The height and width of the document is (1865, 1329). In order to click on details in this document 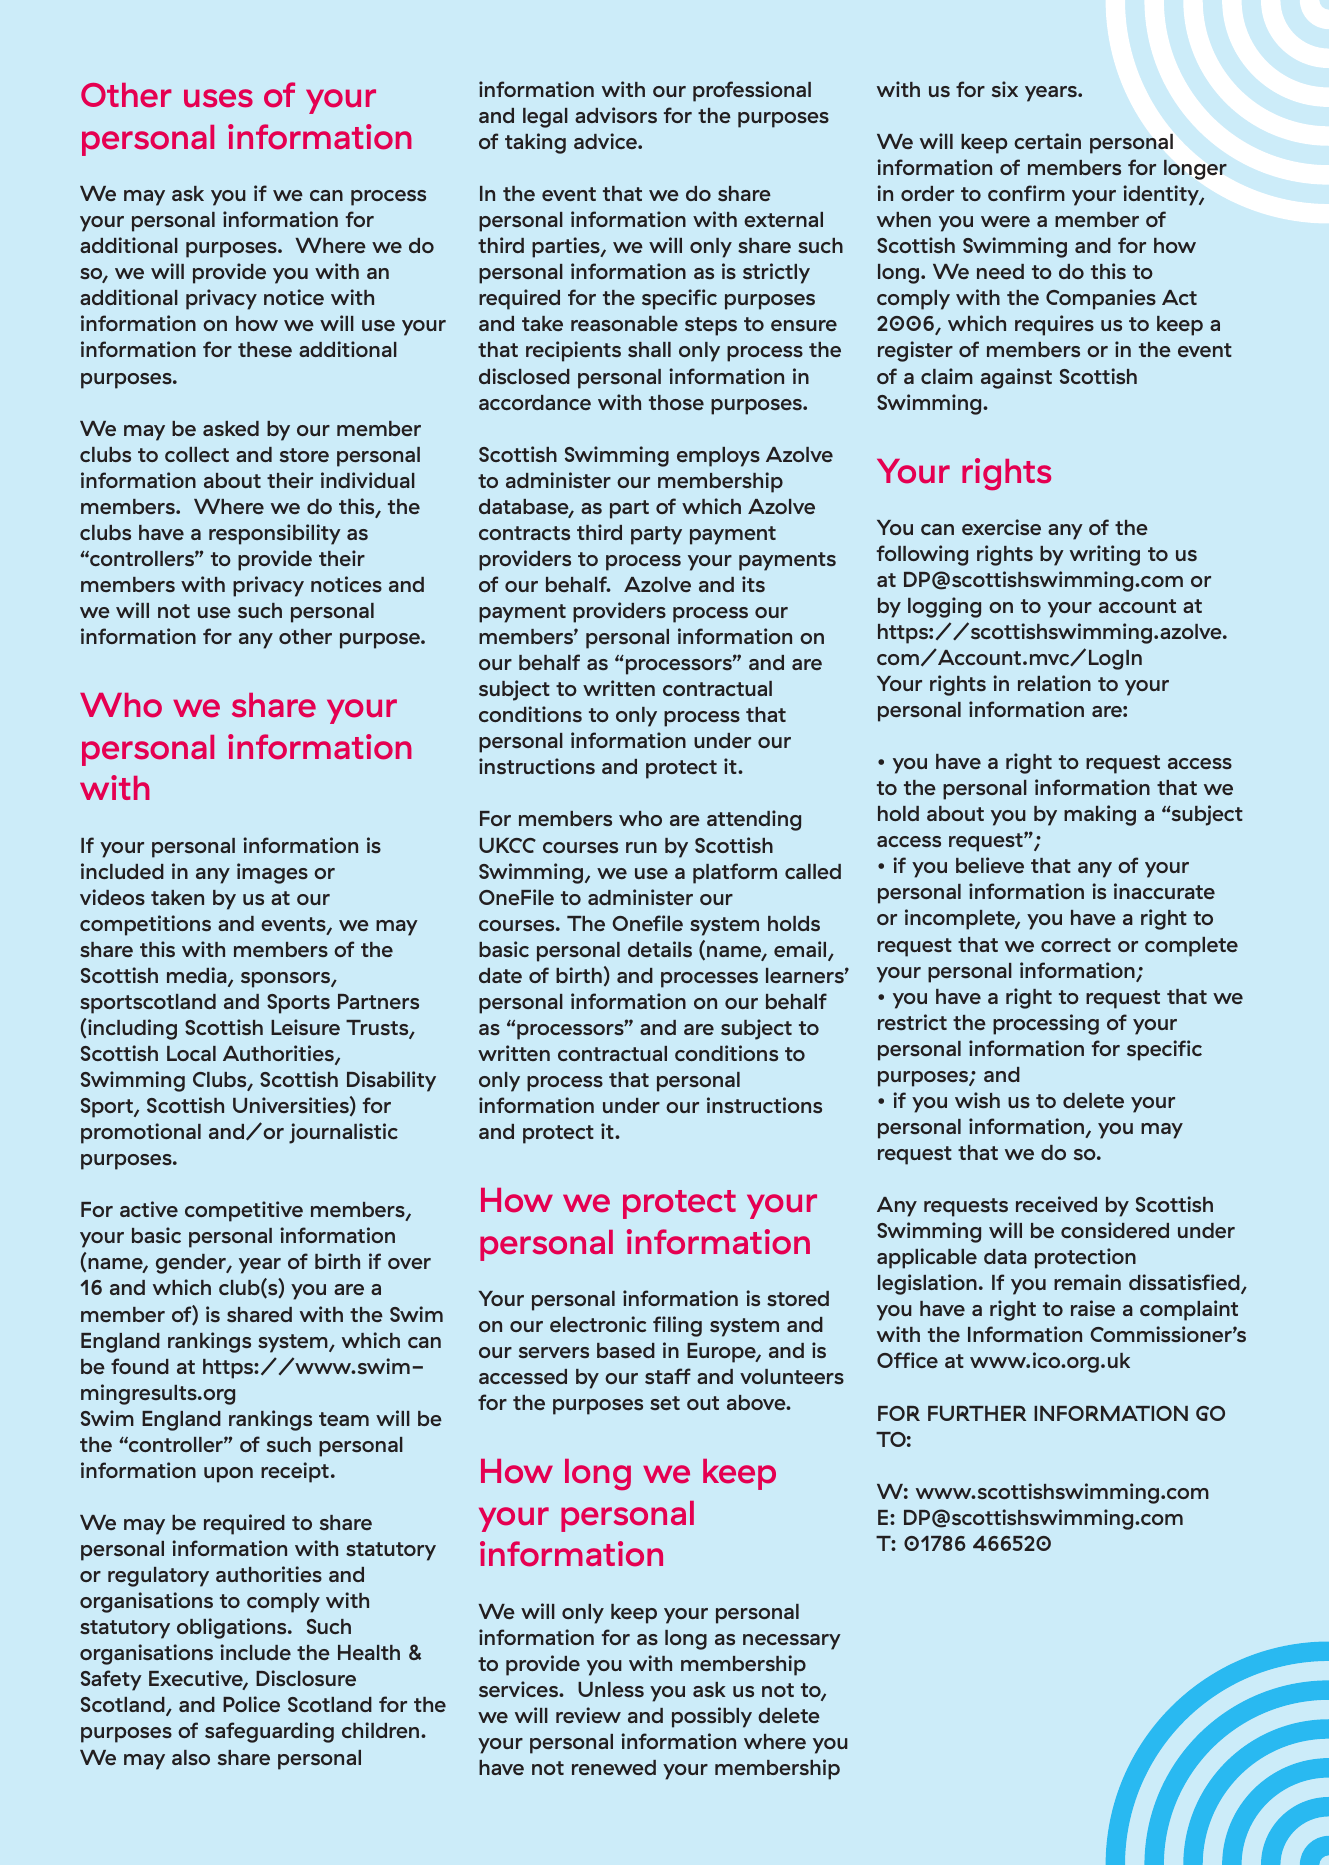, I will do `click(660, 949)`.
